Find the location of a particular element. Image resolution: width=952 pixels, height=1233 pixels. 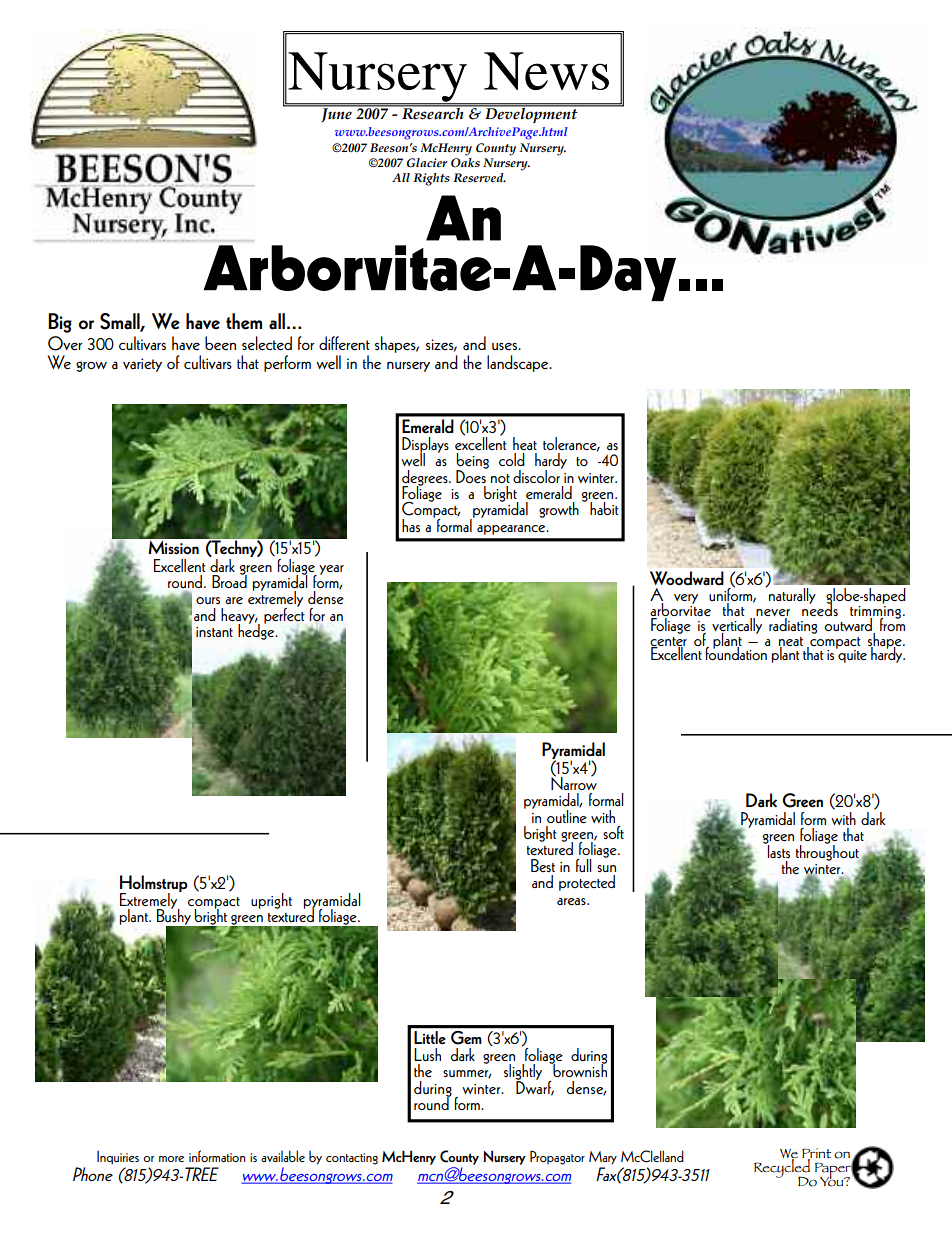

uses is located at coordinates (505, 346).
